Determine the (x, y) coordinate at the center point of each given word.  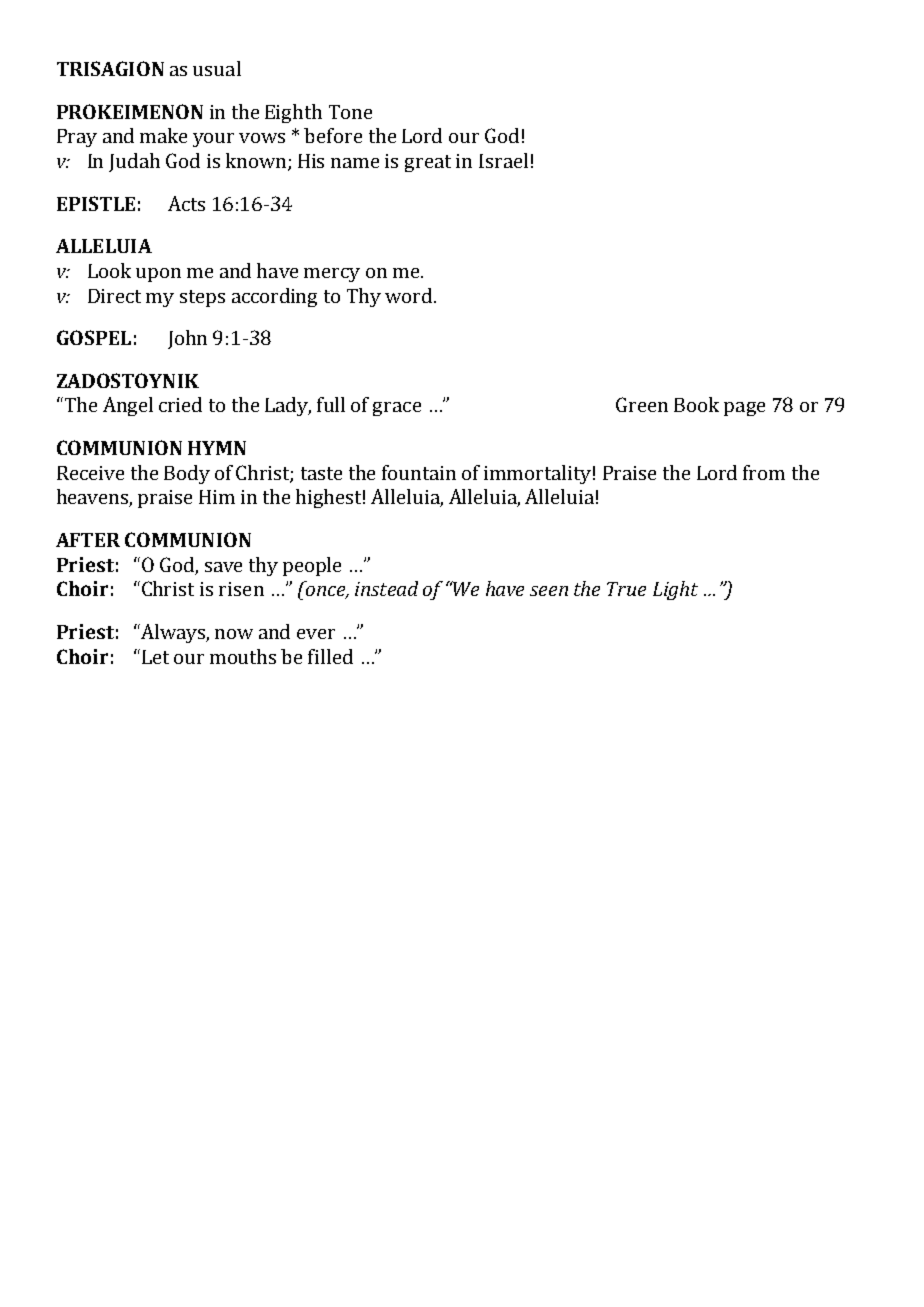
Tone (350, 112)
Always (173, 633)
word (408, 295)
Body (187, 474)
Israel (503, 160)
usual (217, 68)
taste (321, 473)
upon (158, 275)
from (764, 472)
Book (696, 404)
